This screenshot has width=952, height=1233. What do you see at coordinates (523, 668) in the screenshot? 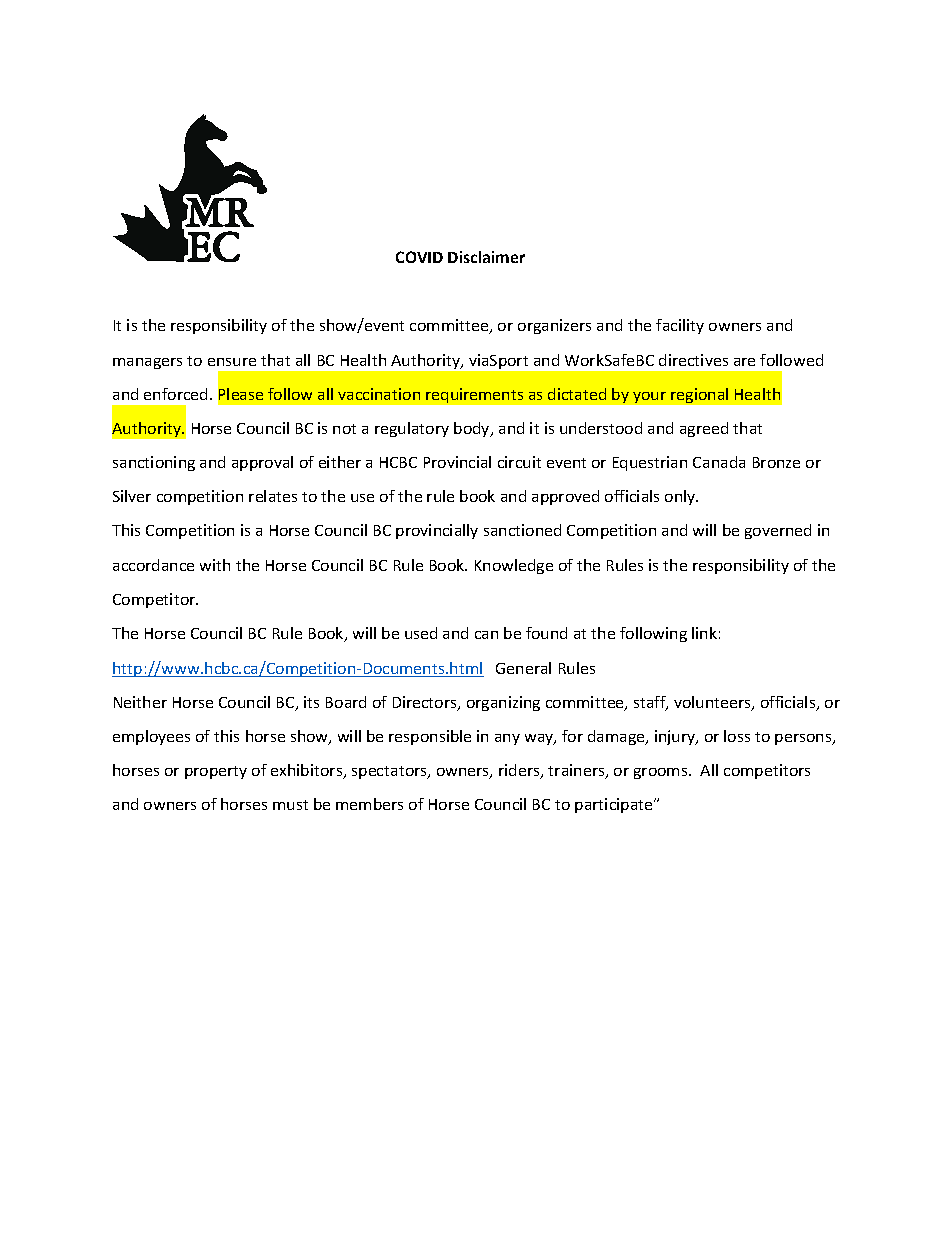
I see `General` at bounding box center [523, 668].
